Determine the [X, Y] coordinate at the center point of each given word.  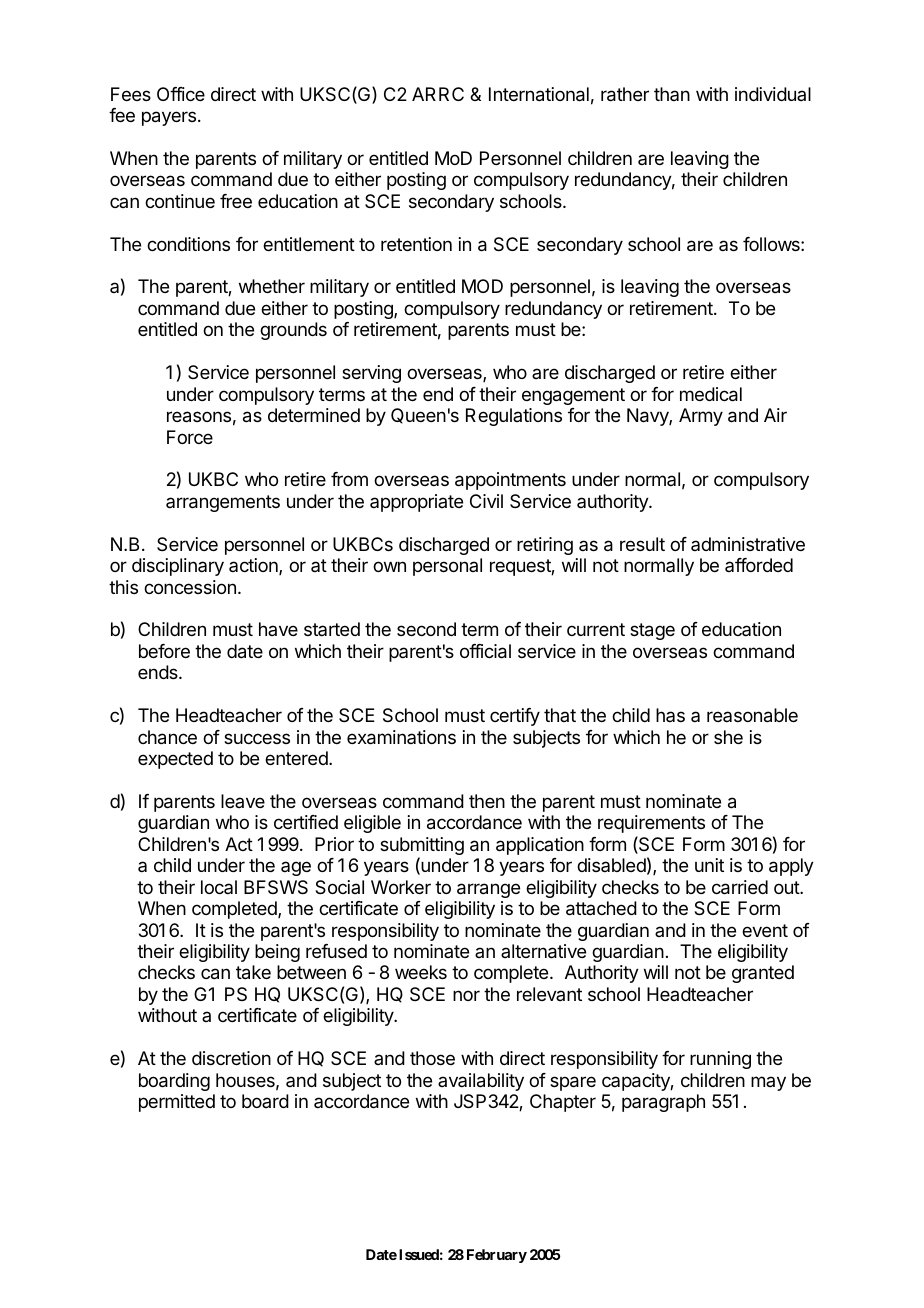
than [672, 94]
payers [169, 118]
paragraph [663, 1103]
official [485, 651]
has [670, 715]
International [539, 94]
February [497, 1256]
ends [159, 672]
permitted [177, 1103]
